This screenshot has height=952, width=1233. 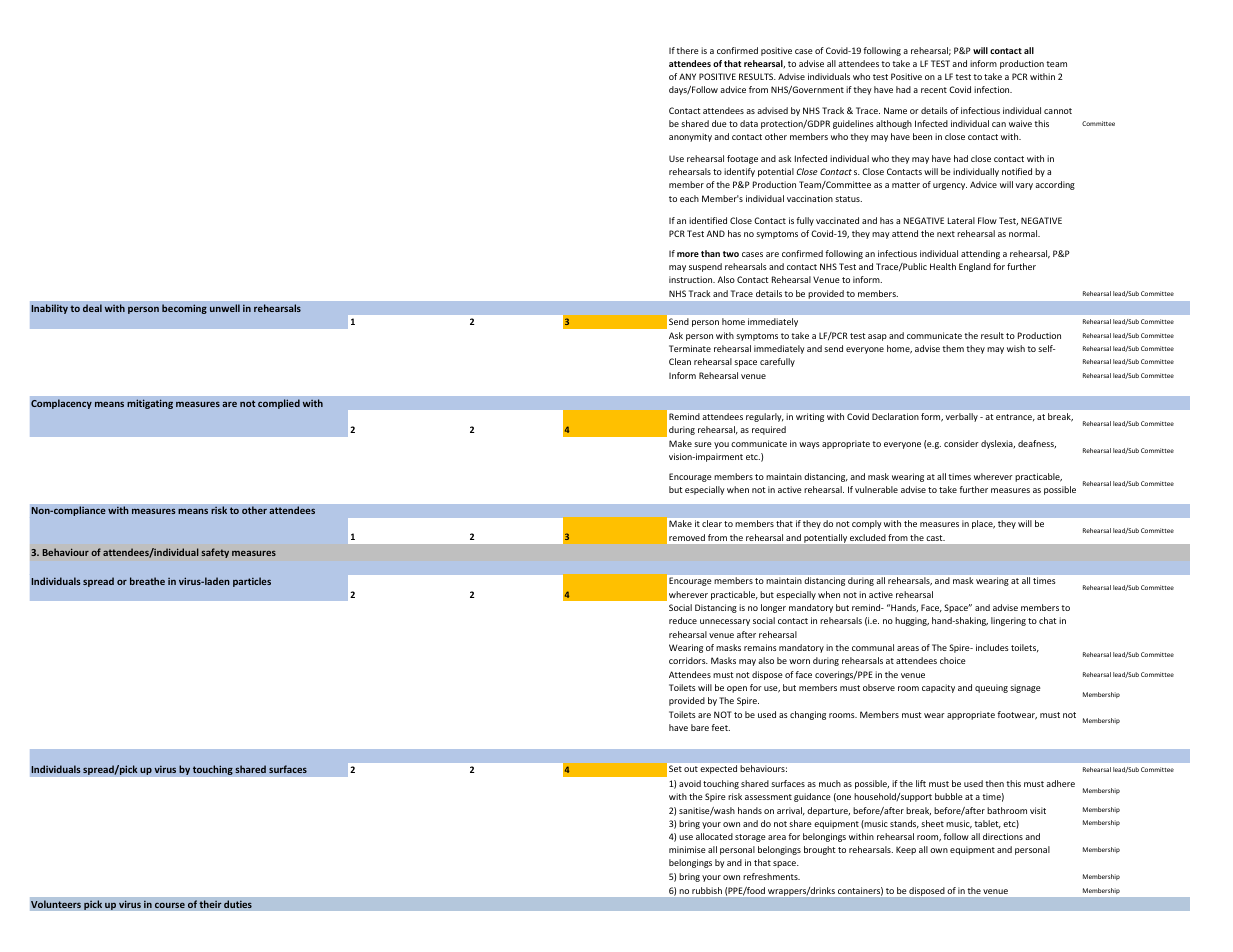 I want to click on instruction, so click(x=692, y=279).
